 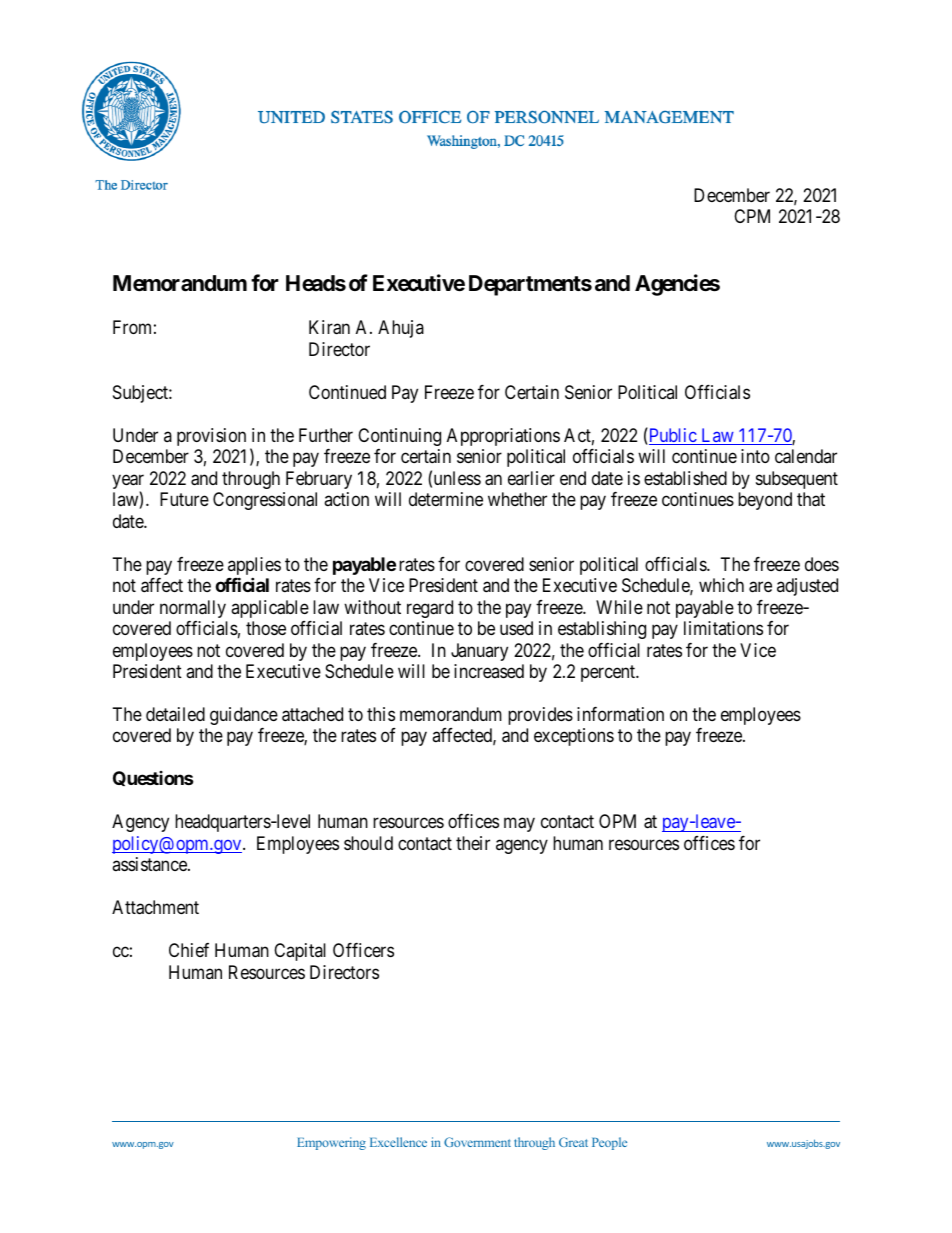 I want to click on Empowering, so click(x=331, y=1143).
